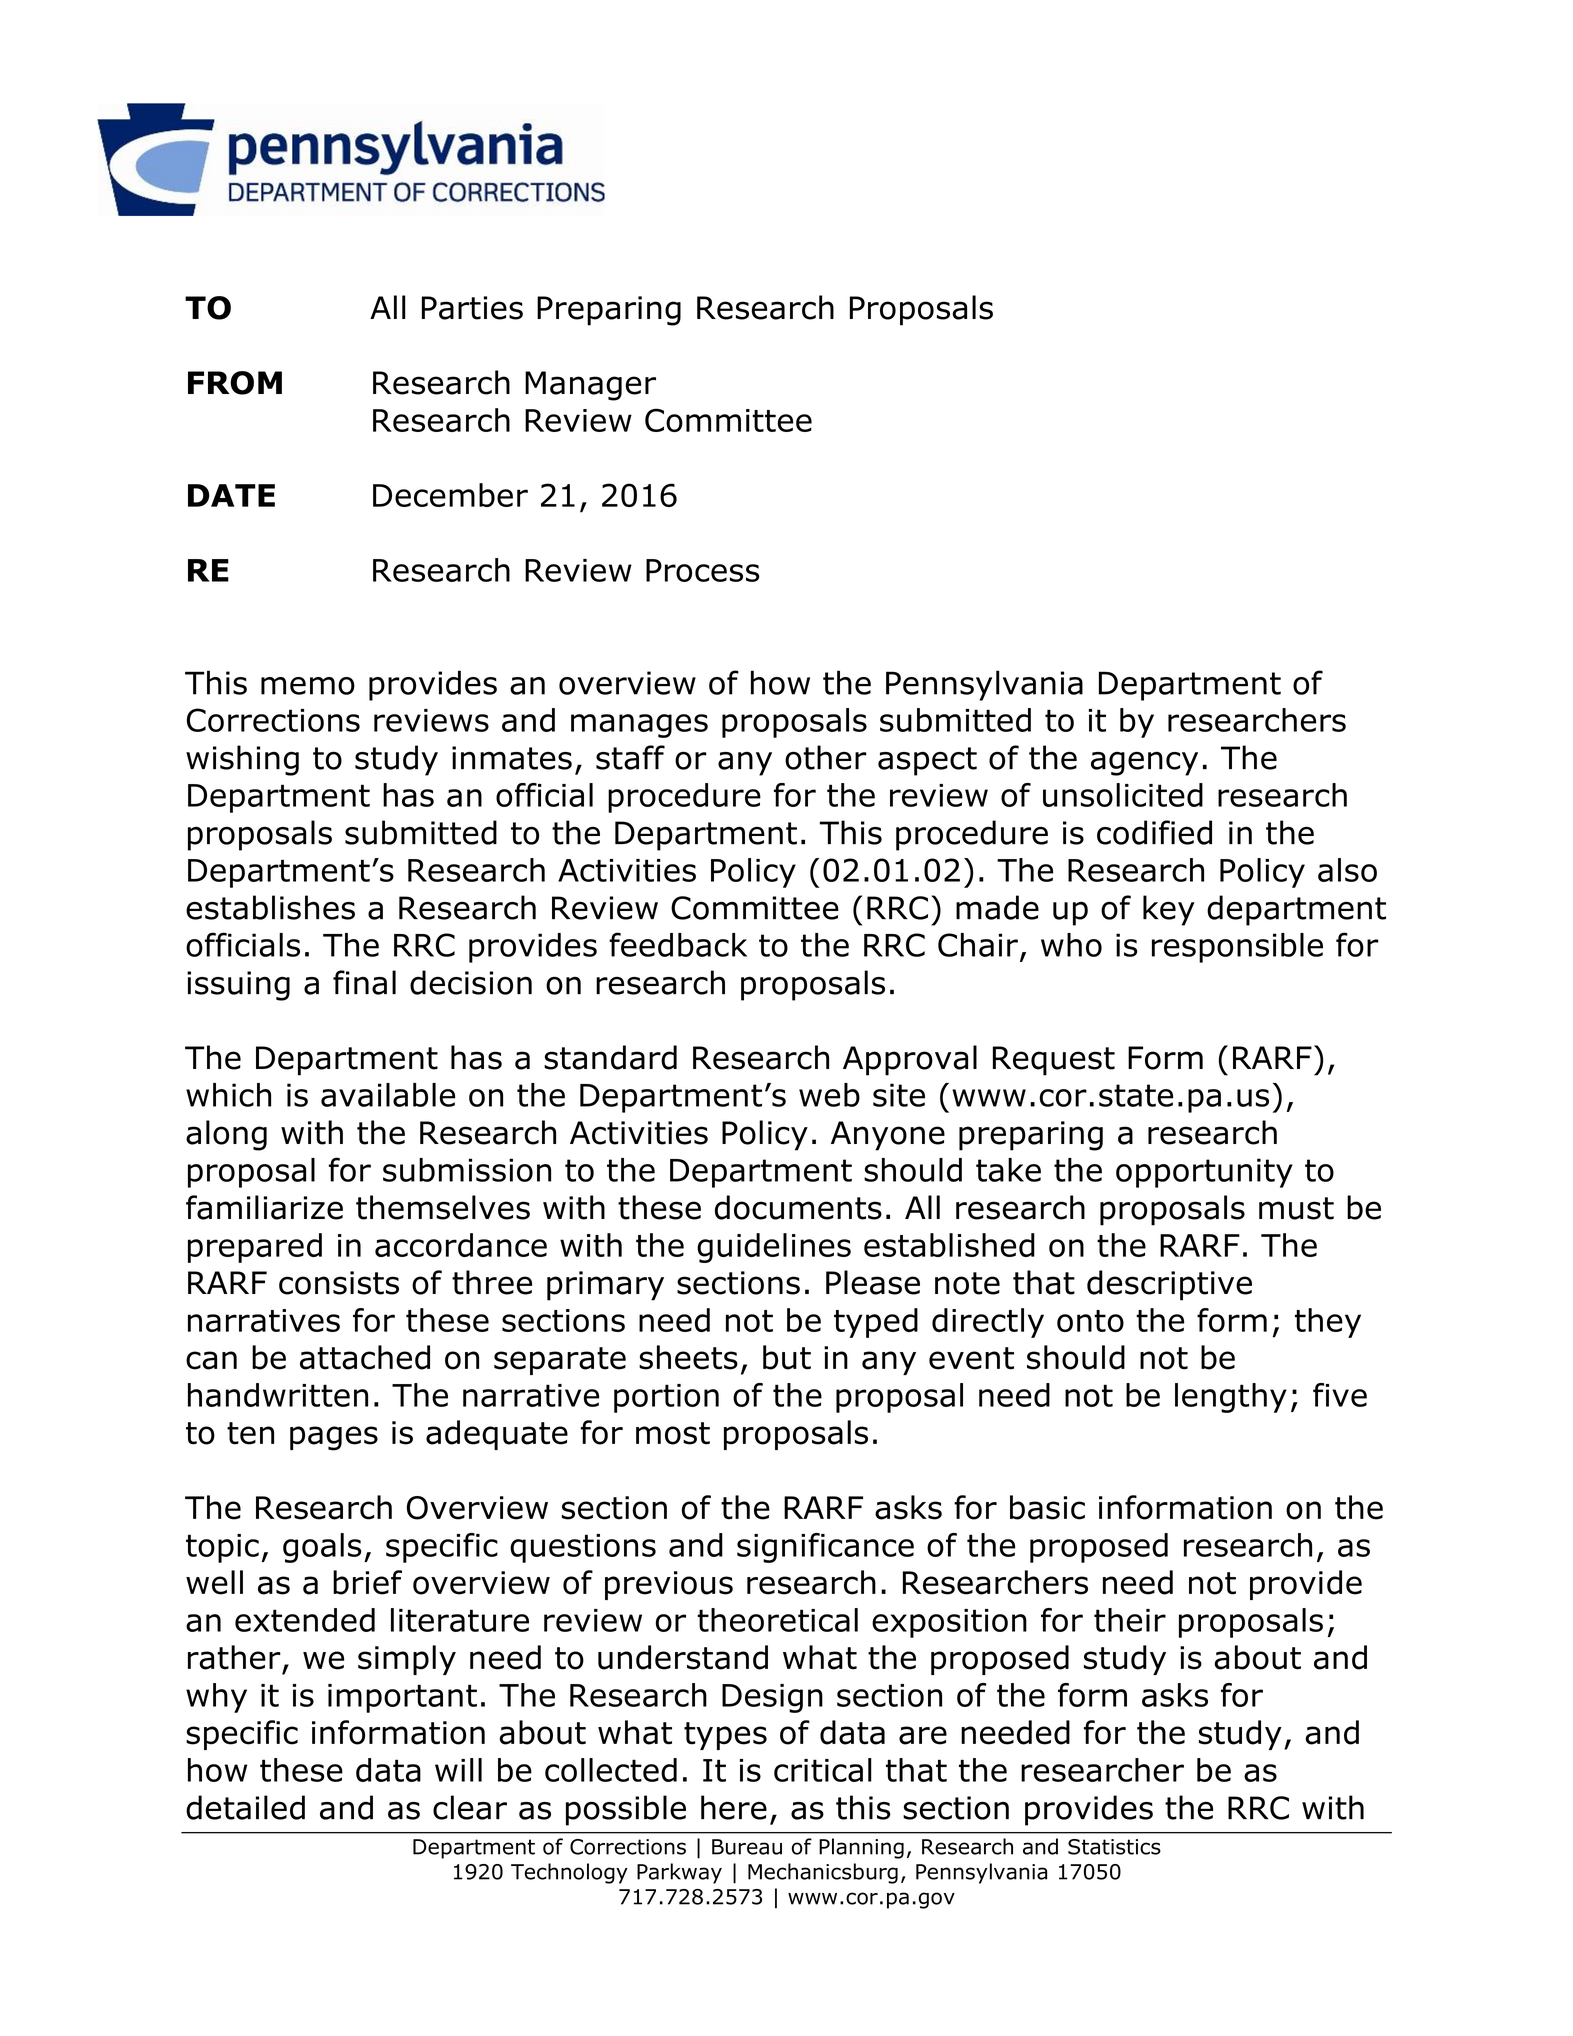 The height and width of the screenshot is (2036, 1573). Describe the element at coordinates (829, 1095) in the screenshot. I see `web` at that location.
